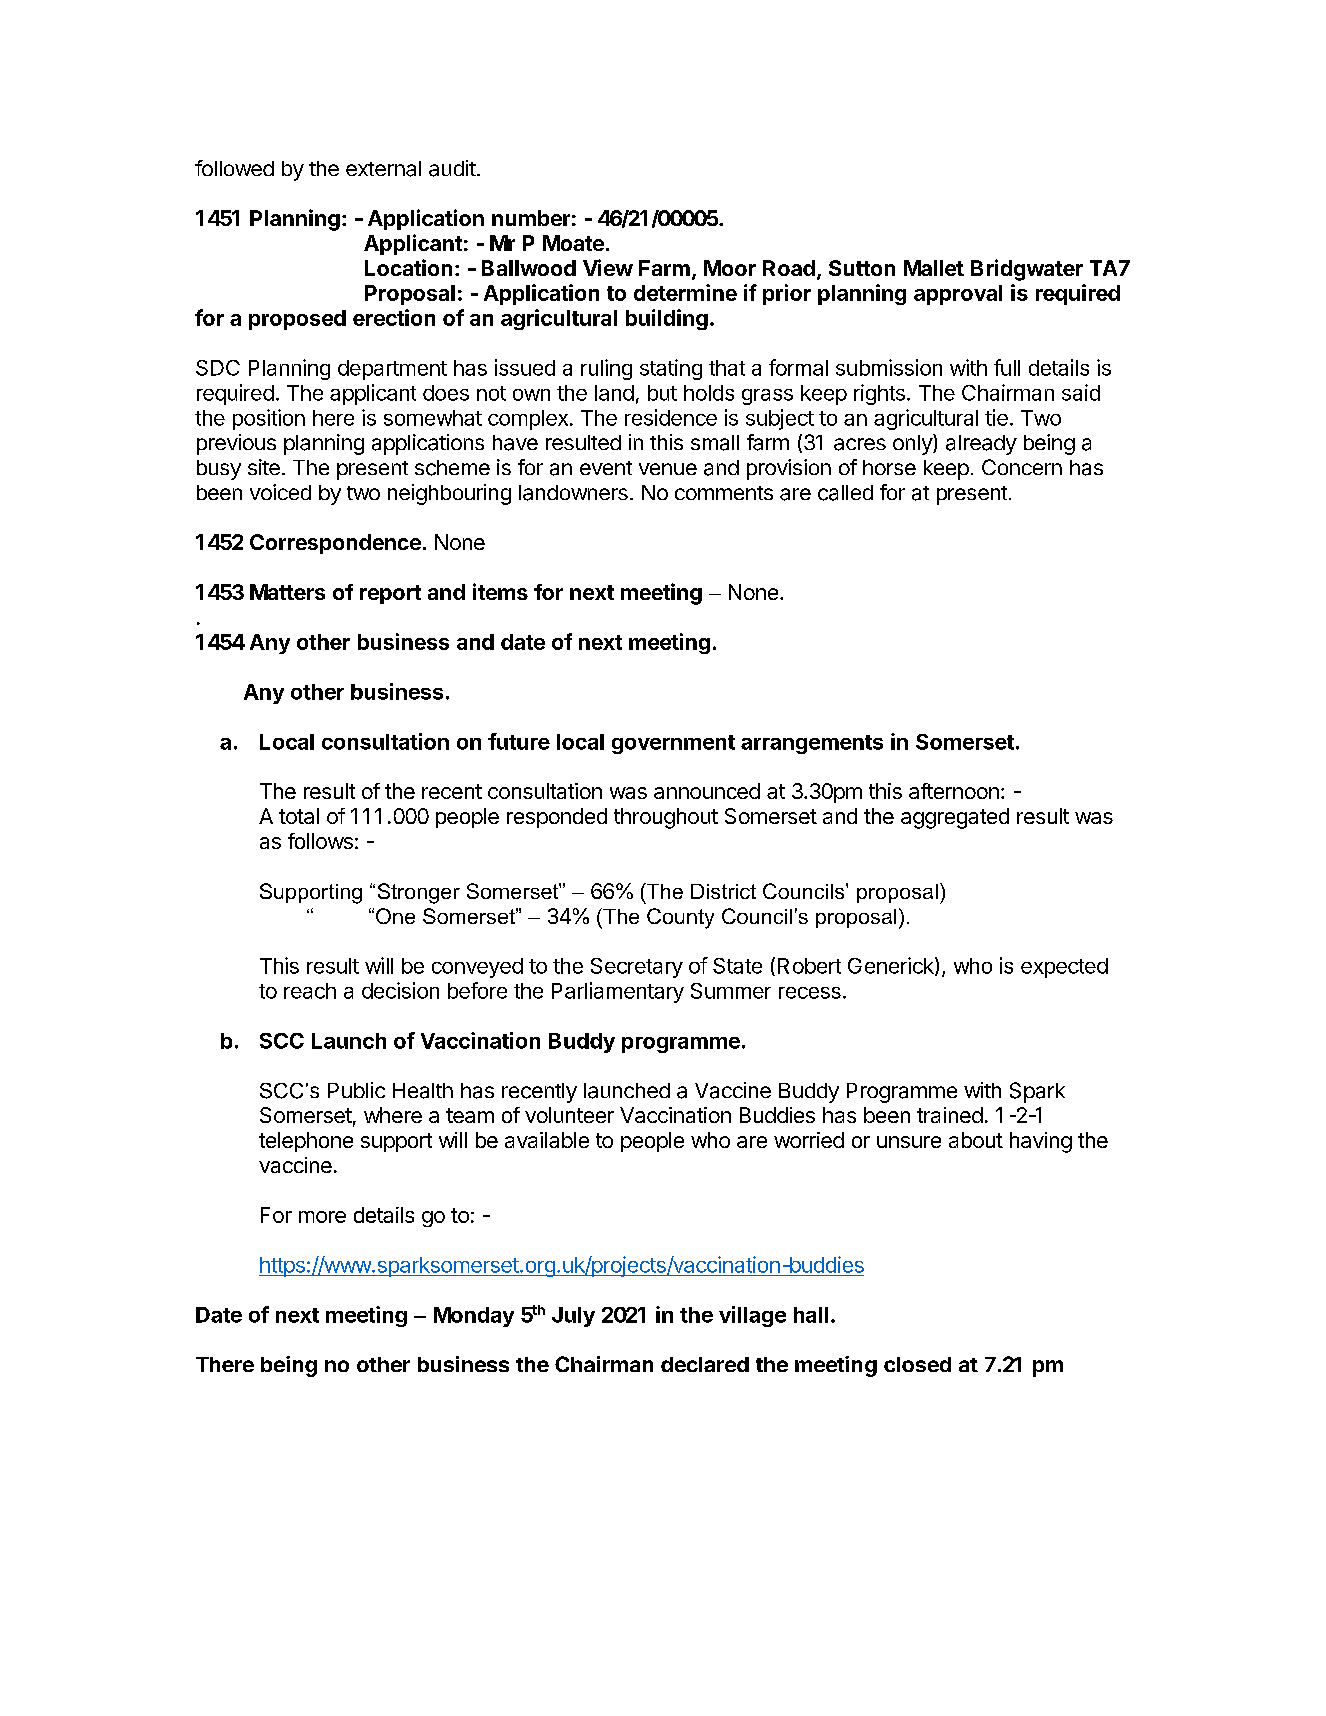 The height and width of the image is (1716, 1326). What do you see at coordinates (1022, 467) in the image?
I see `Concern` at bounding box center [1022, 467].
